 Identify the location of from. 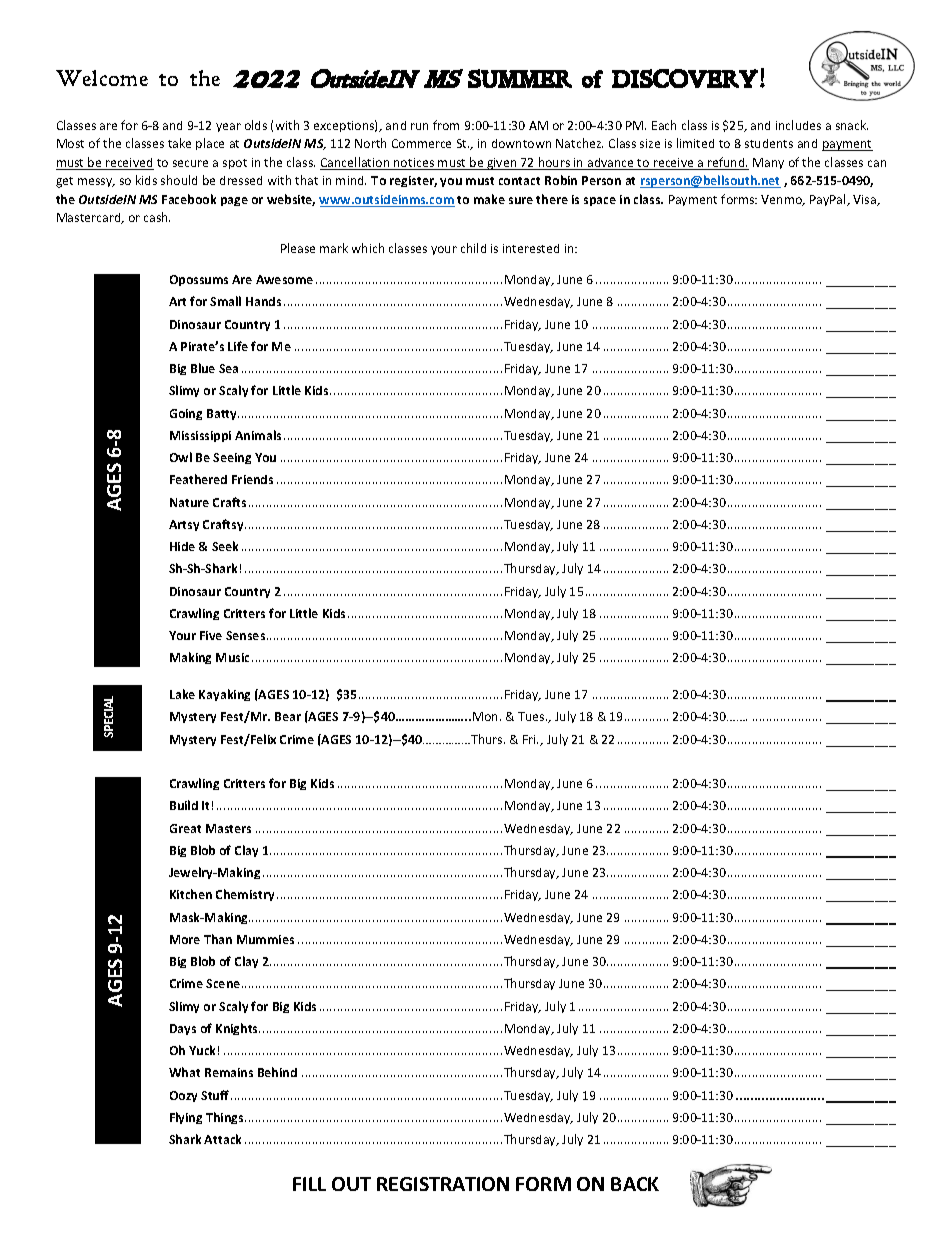
(446, 125).
